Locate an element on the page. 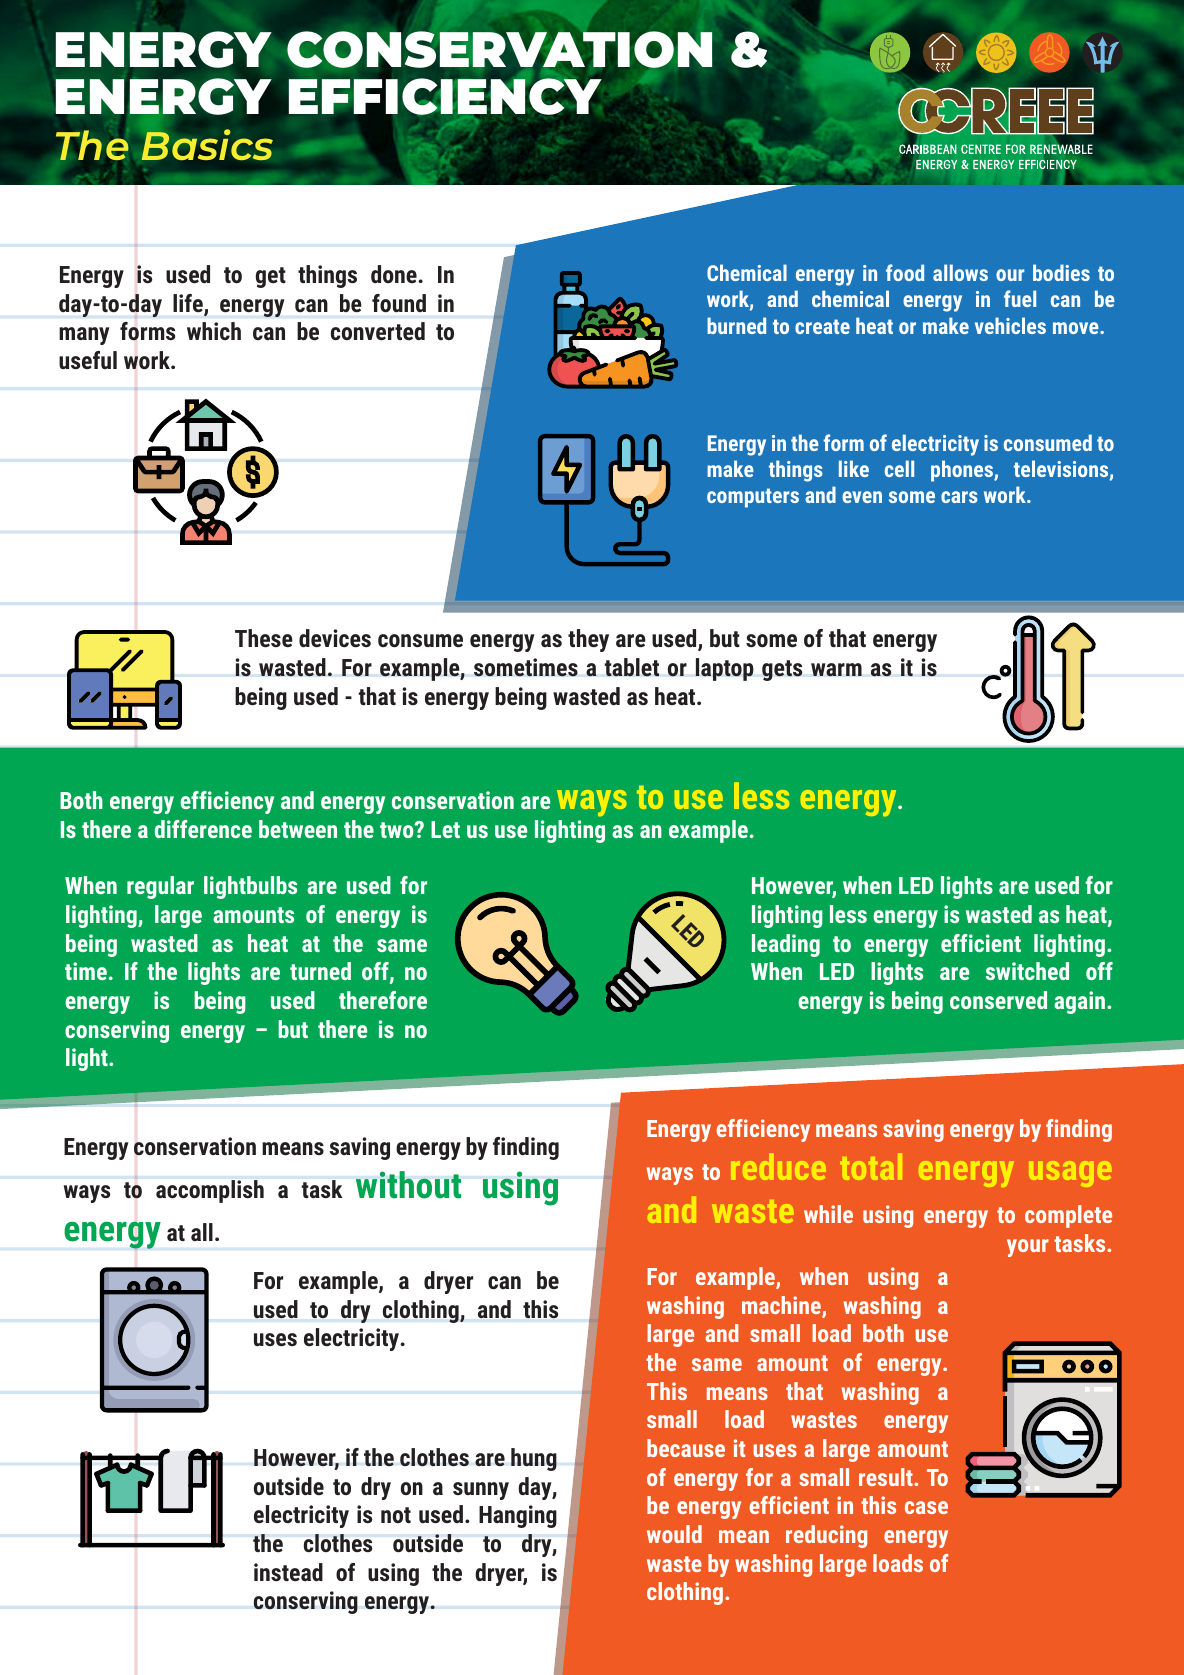  Basics is located at coordinates (207, 144).
